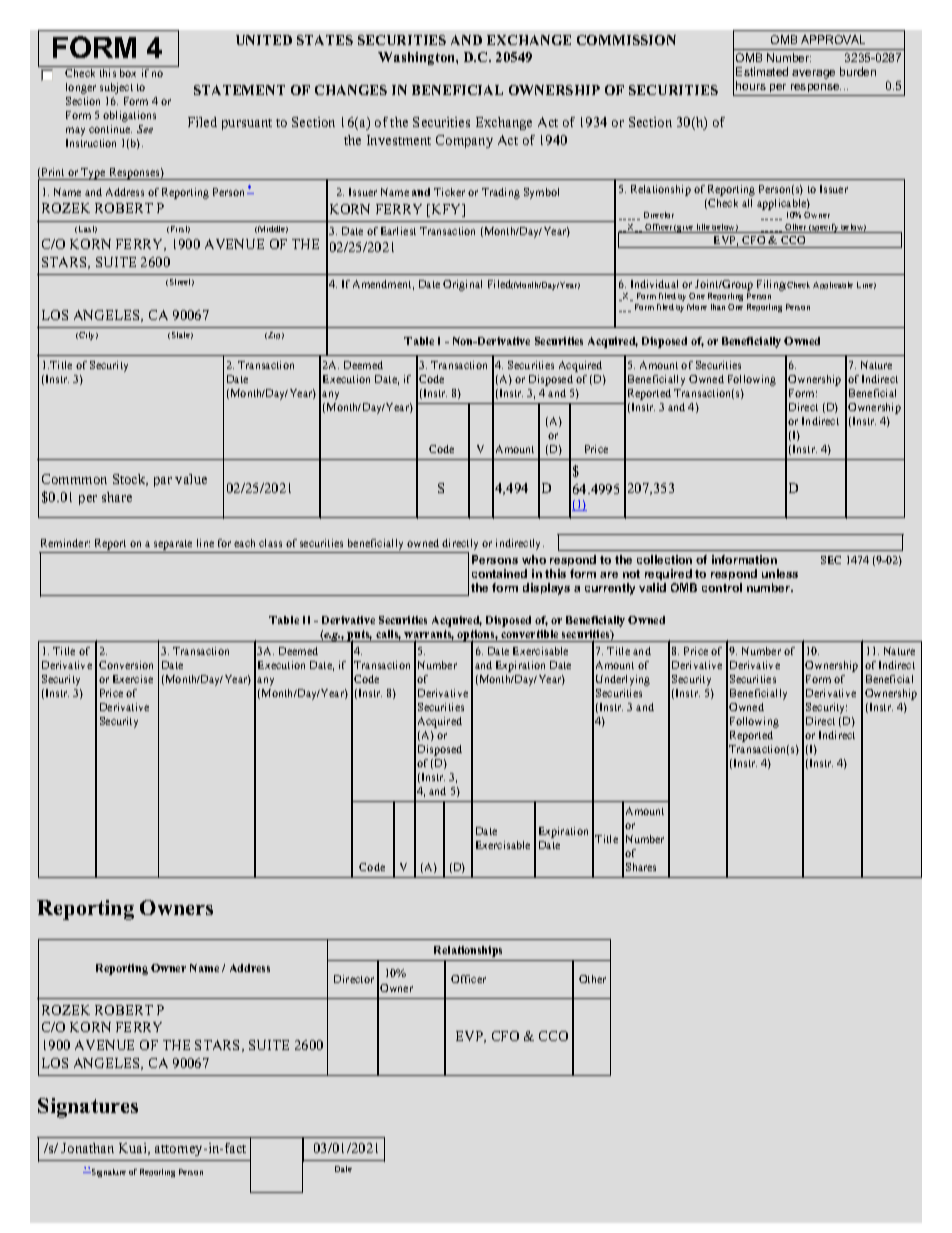 This screenshot has height=1233, width=952. Describe the element at coordinates (462, 285) in the screenshot. I see `Original` at that location.
